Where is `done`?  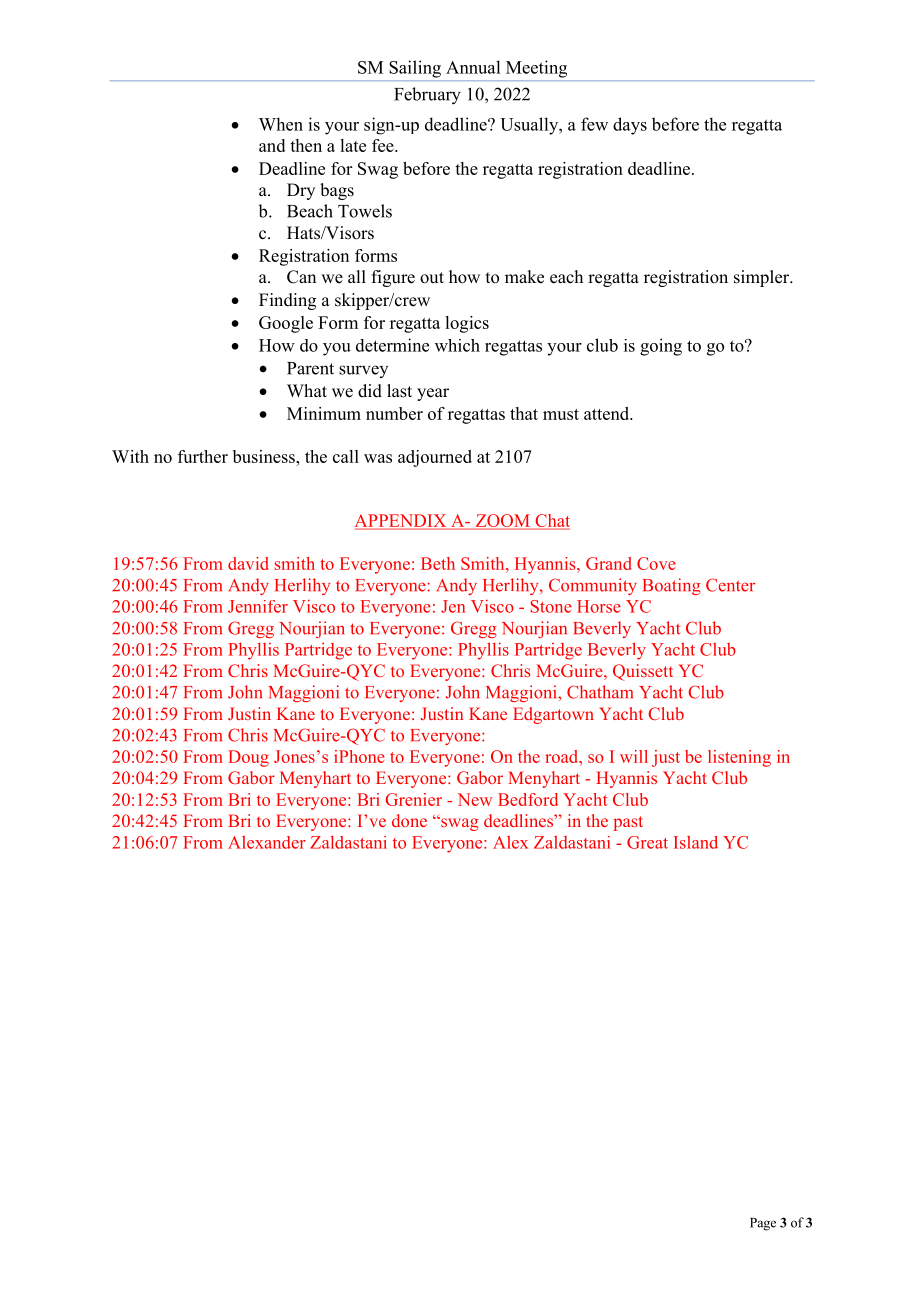
done is located at coordinates (409, 820).
